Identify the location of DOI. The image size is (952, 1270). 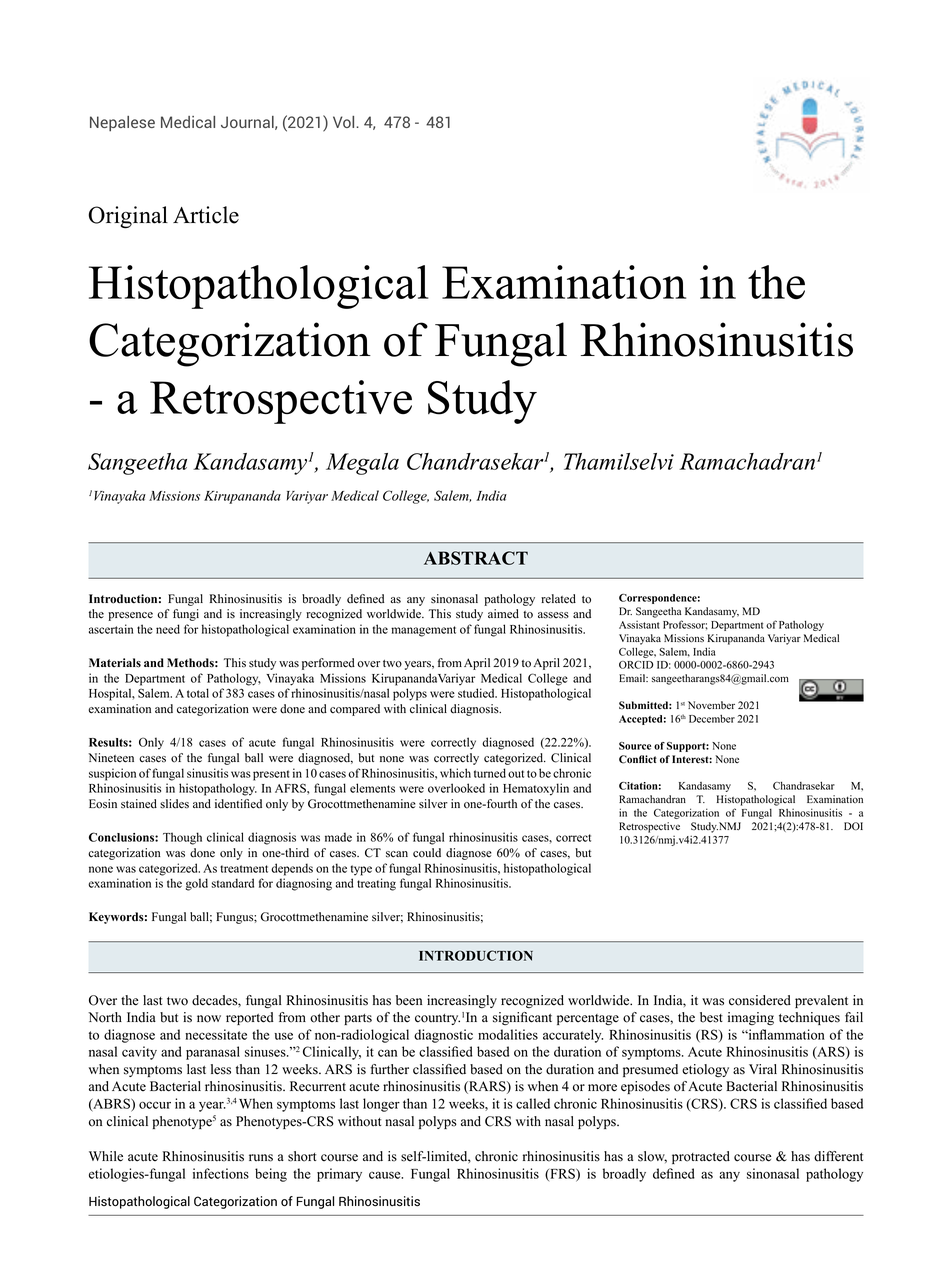
(853, 826).
